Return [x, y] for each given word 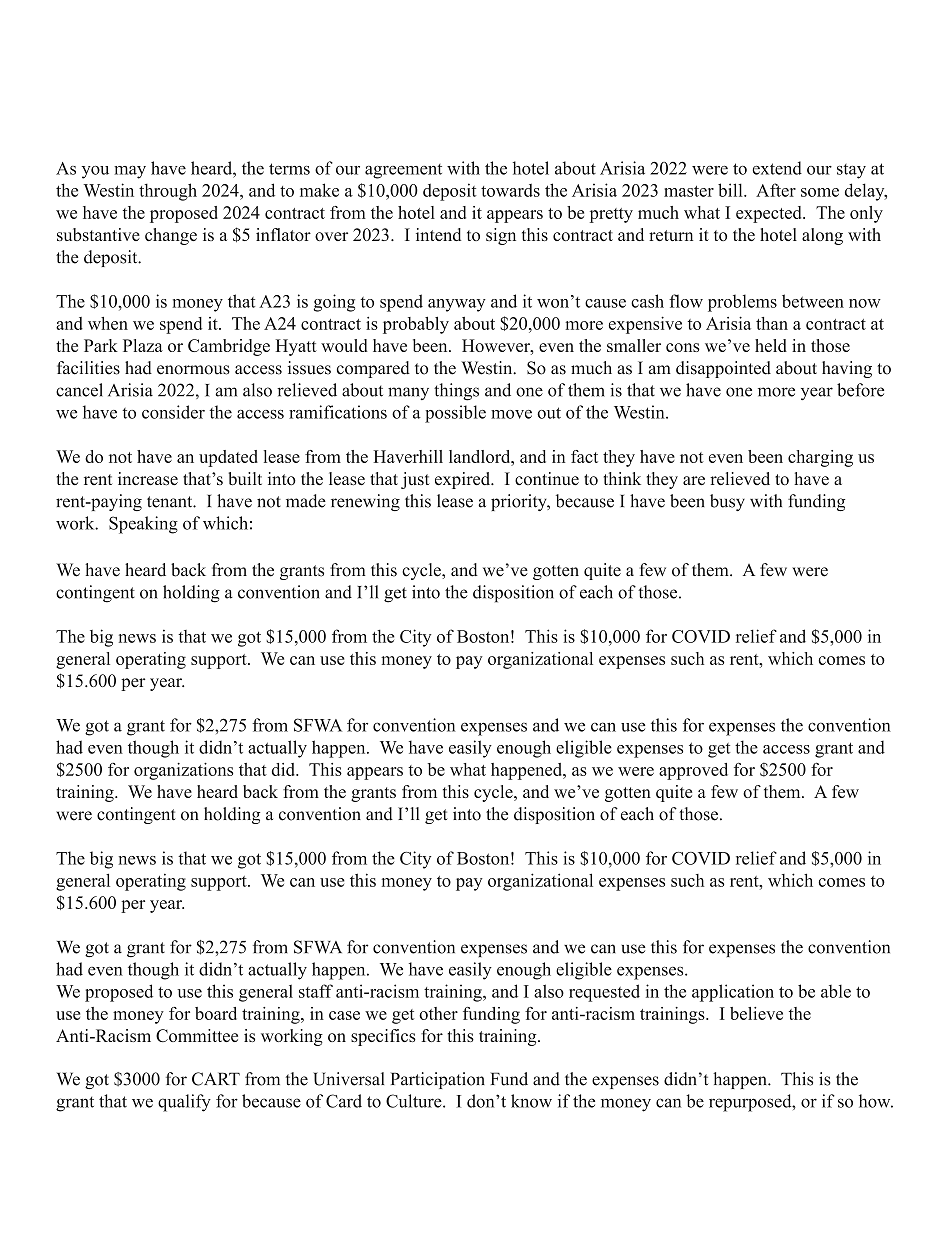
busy [727, 502]
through [168, 192]
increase [148, 479]
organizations [184, 771]
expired [464, 480]
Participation [438, 1080]
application [733, 993]
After [776, 190]
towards [510, 190]
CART [216, 1079]
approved [693, 771]
